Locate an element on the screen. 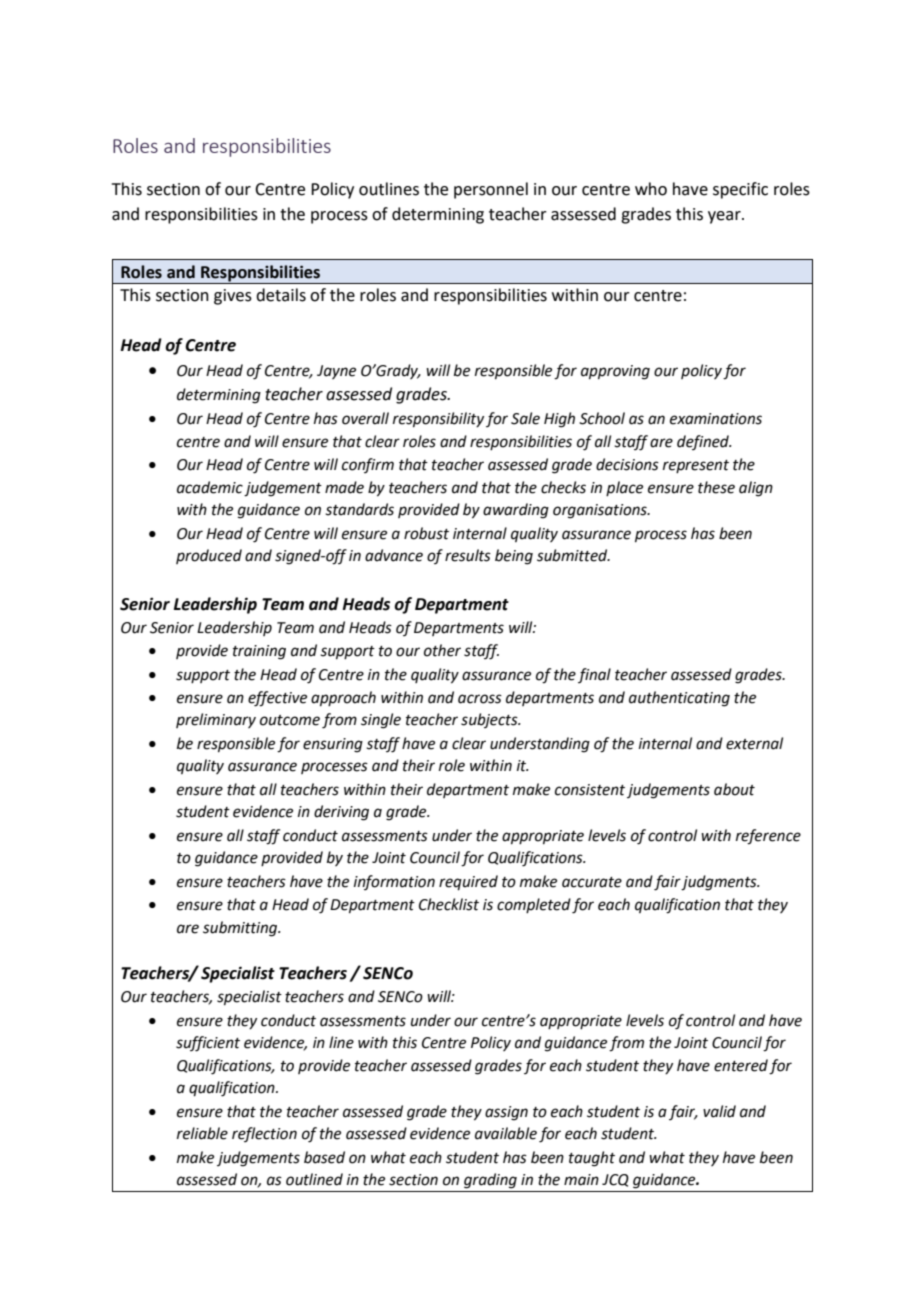 The width and height of the screenshot is (924, 1308). effective is located at coordinates (277, 699).
